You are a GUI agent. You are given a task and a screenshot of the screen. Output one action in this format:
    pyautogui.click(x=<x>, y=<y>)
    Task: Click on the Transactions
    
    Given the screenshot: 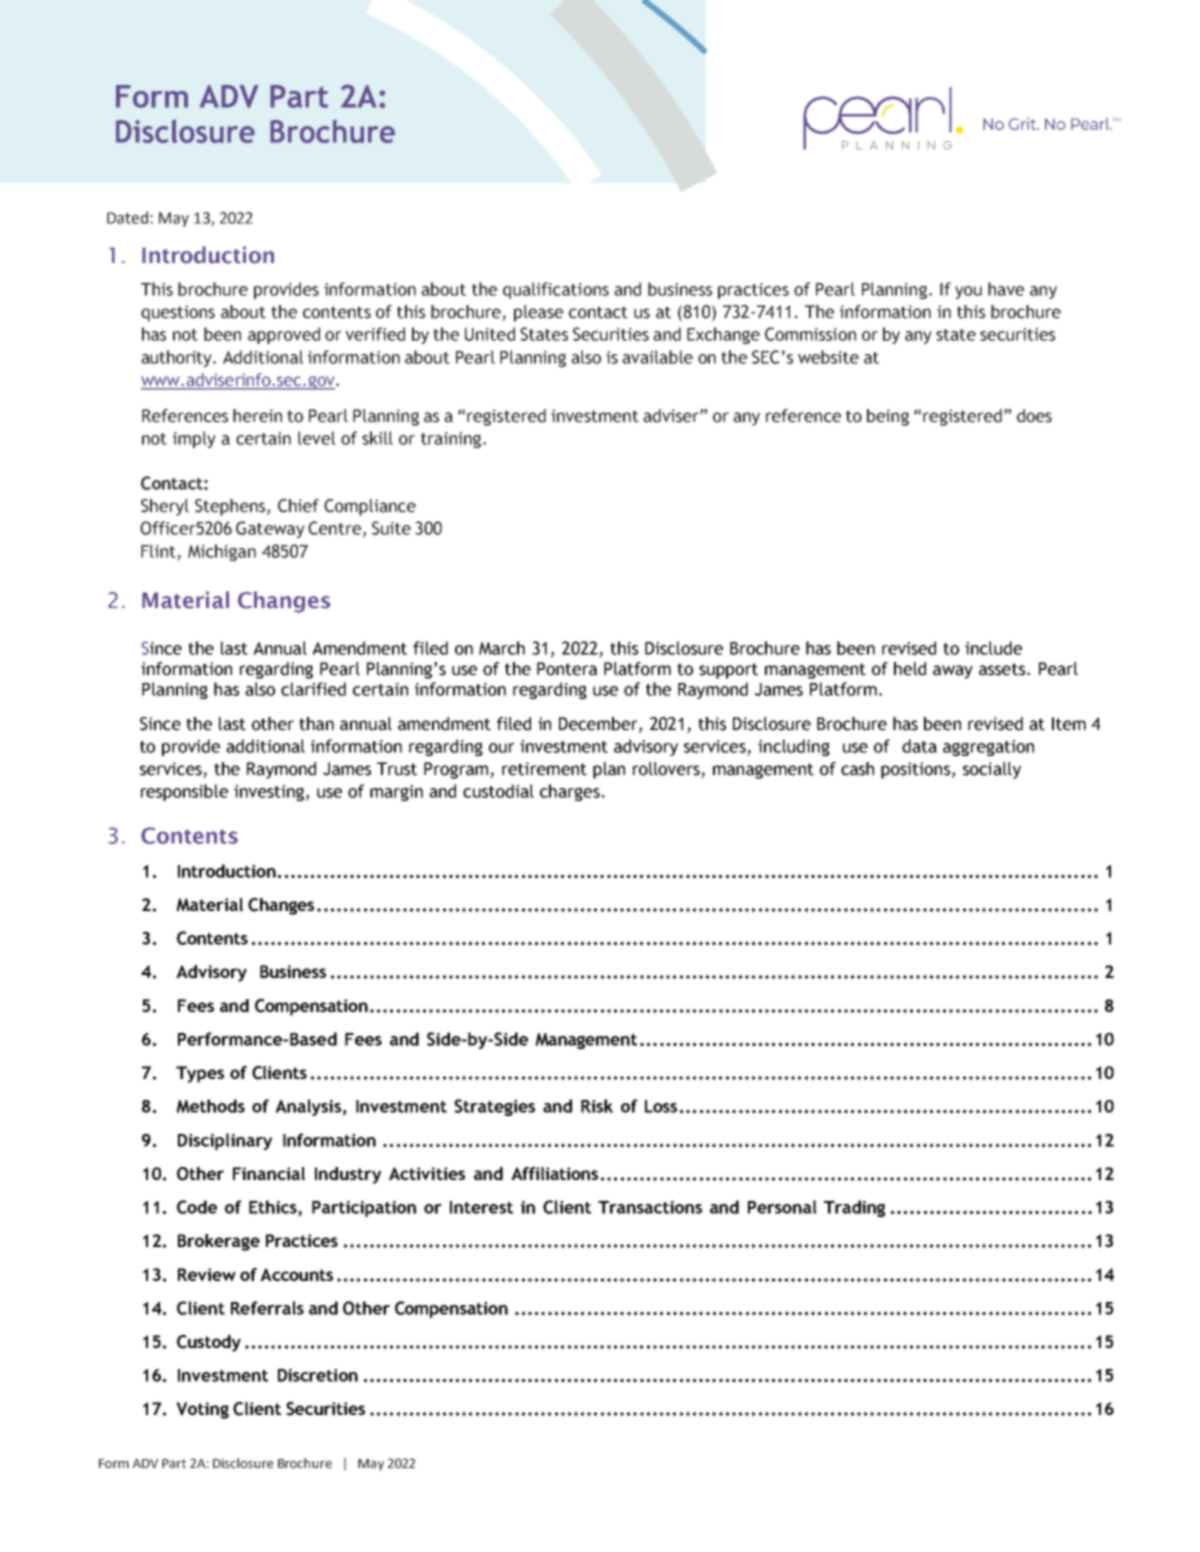 What is the action you would take?
    pyautogui.click(x=650, y=1207)
